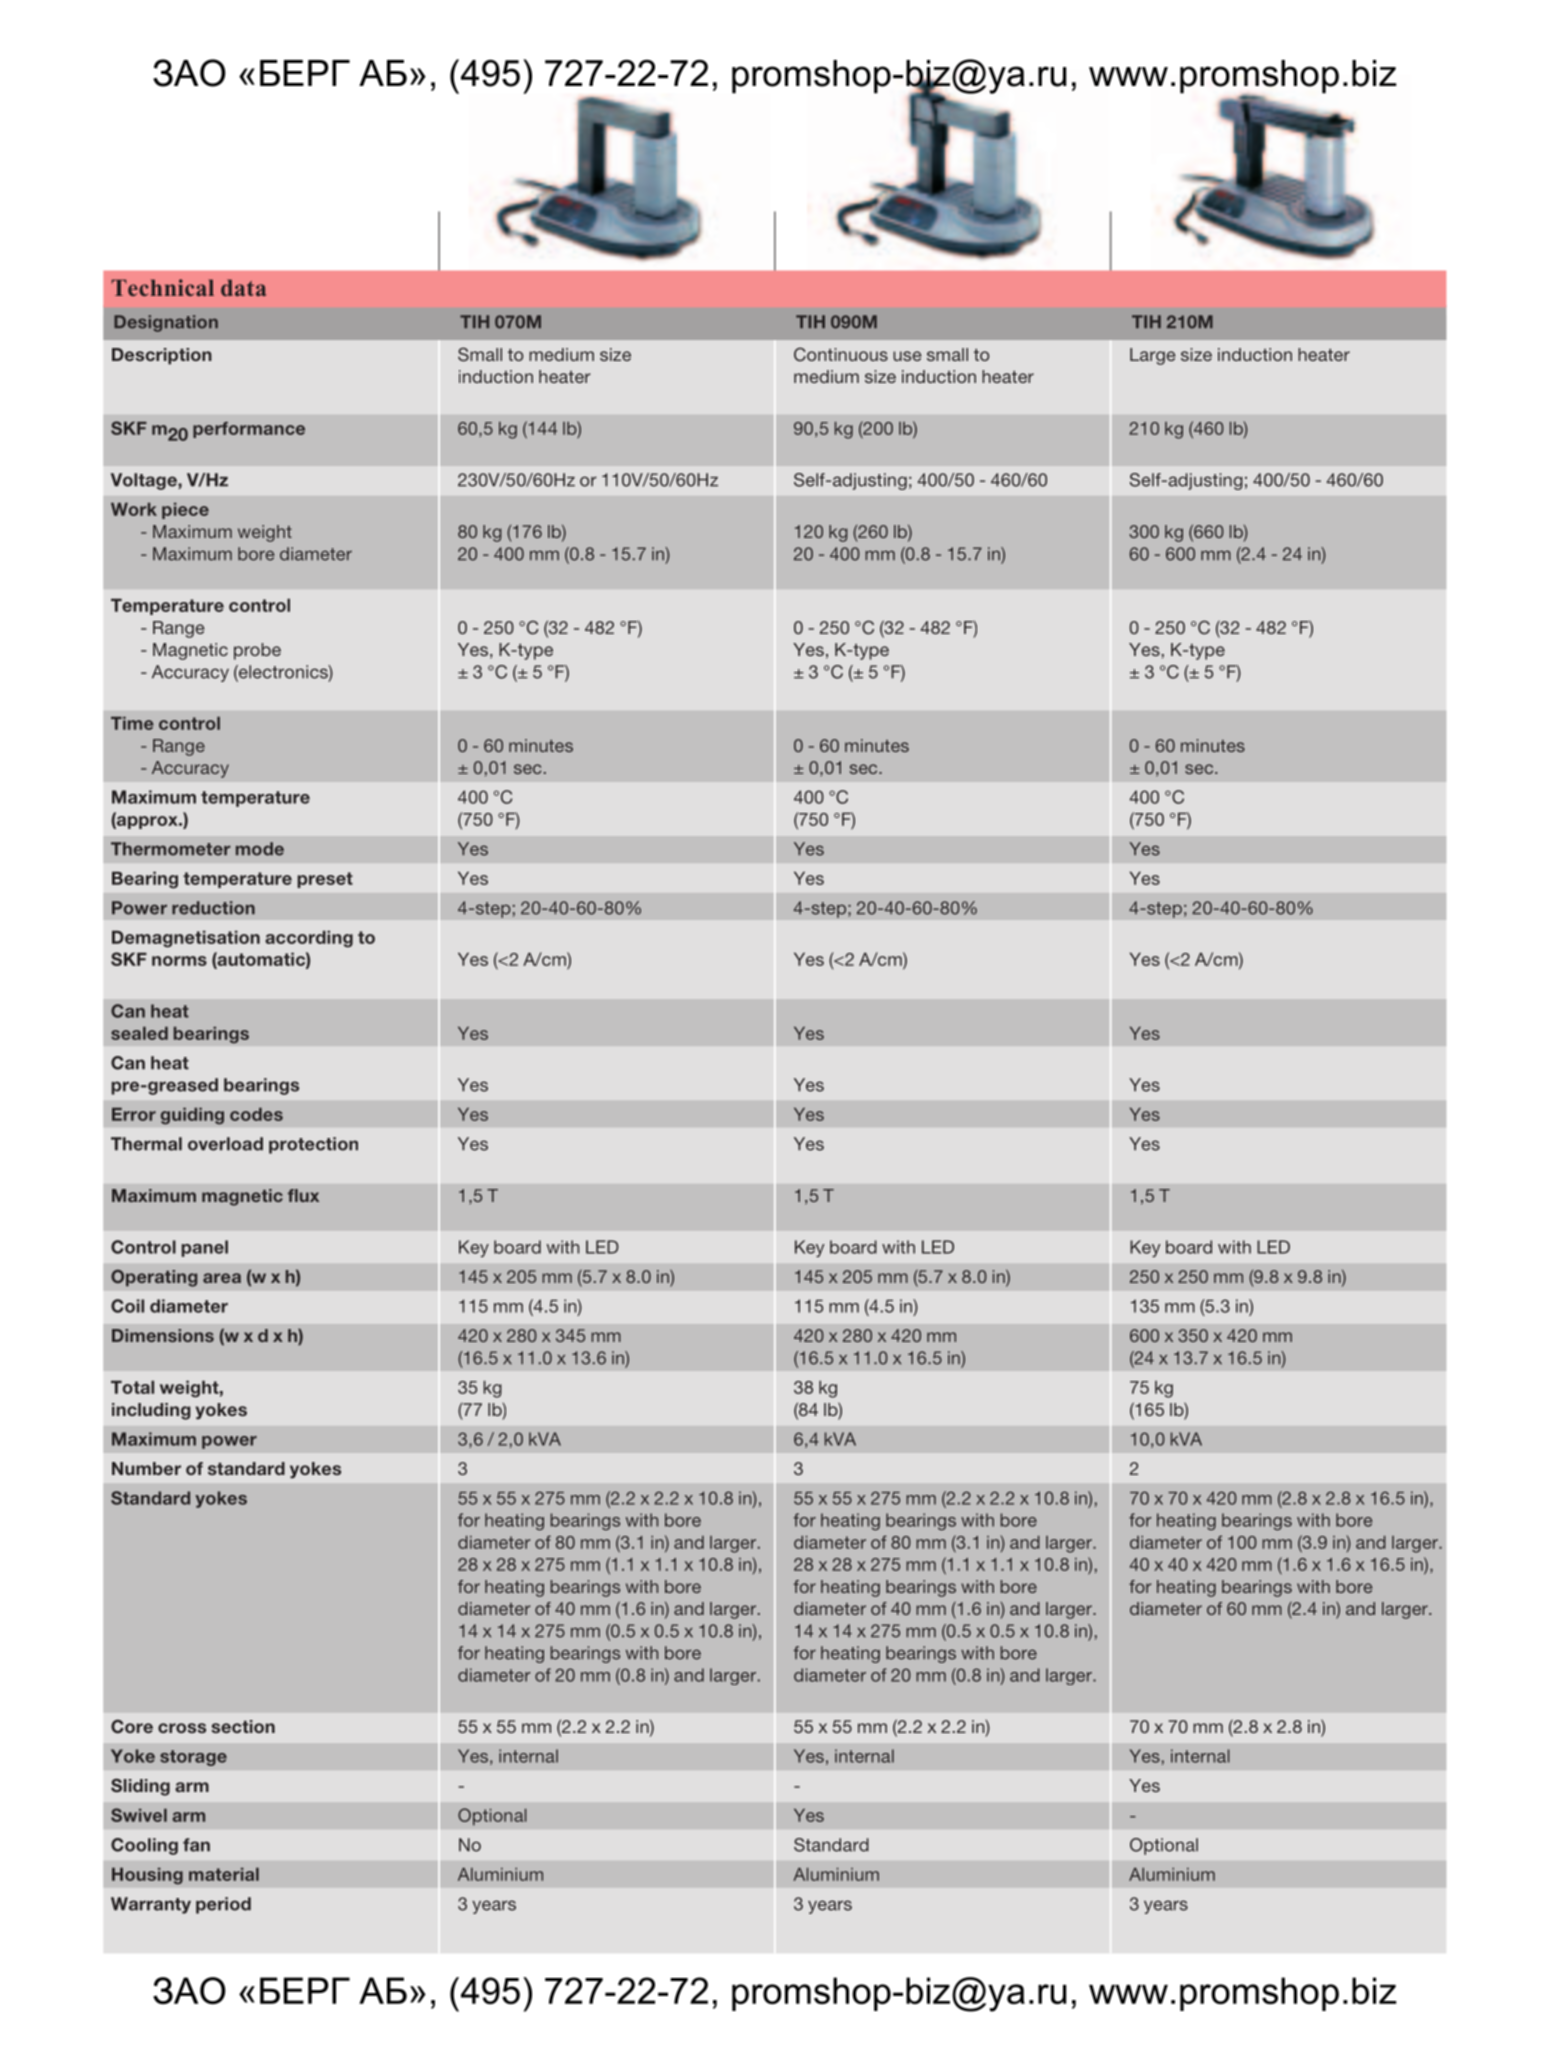  Describe the element at coordinates (243, 287) in the screenshot. I see `data` at that location.
